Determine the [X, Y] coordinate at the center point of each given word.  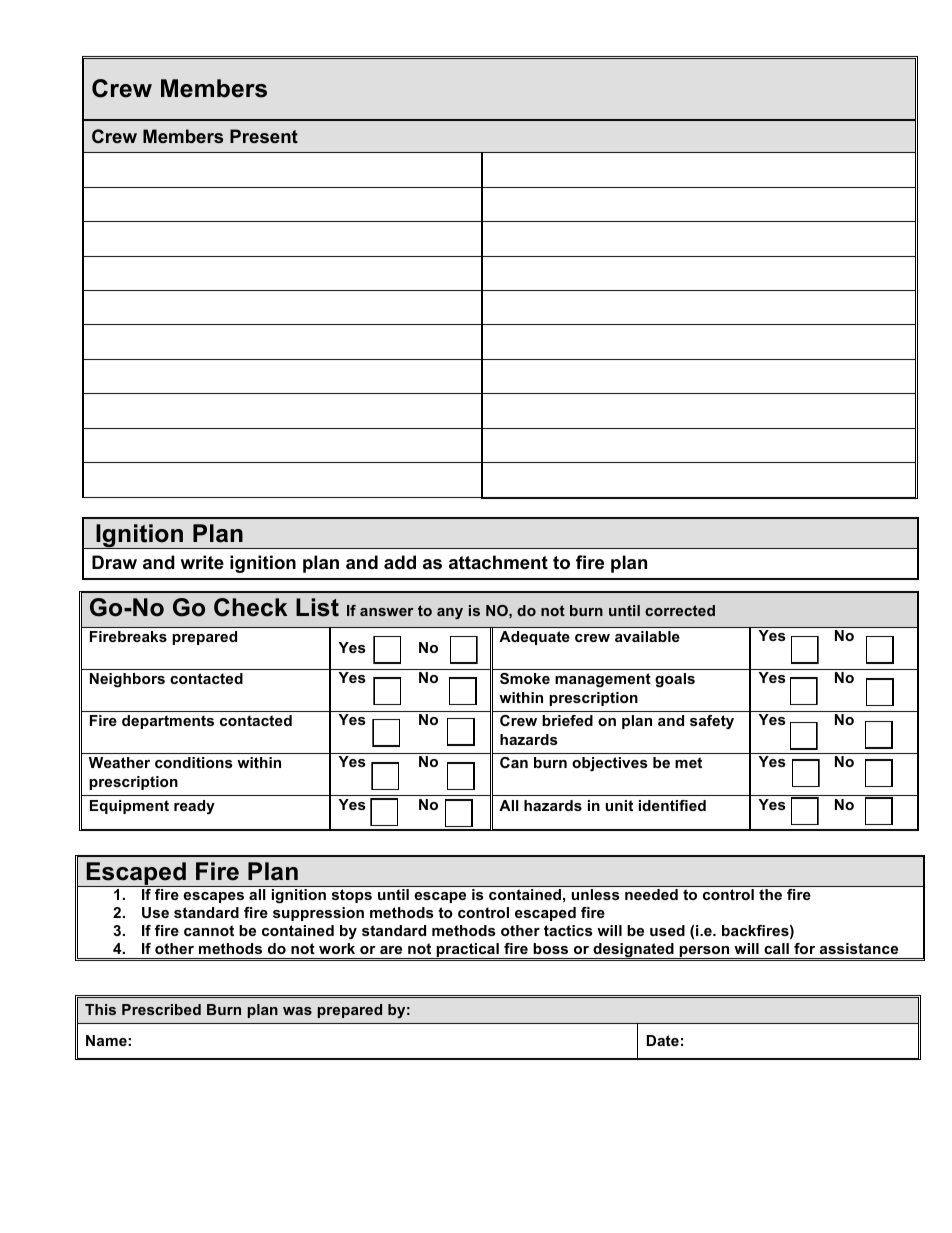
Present [264, 136]
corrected [680, 610]
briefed [567, 720]
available [647, 636]
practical [468, 951]
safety [712, 722]
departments [168, 722]
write [202, 562]
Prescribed [161, 1009]
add [400, 562]
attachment [498, 562]
